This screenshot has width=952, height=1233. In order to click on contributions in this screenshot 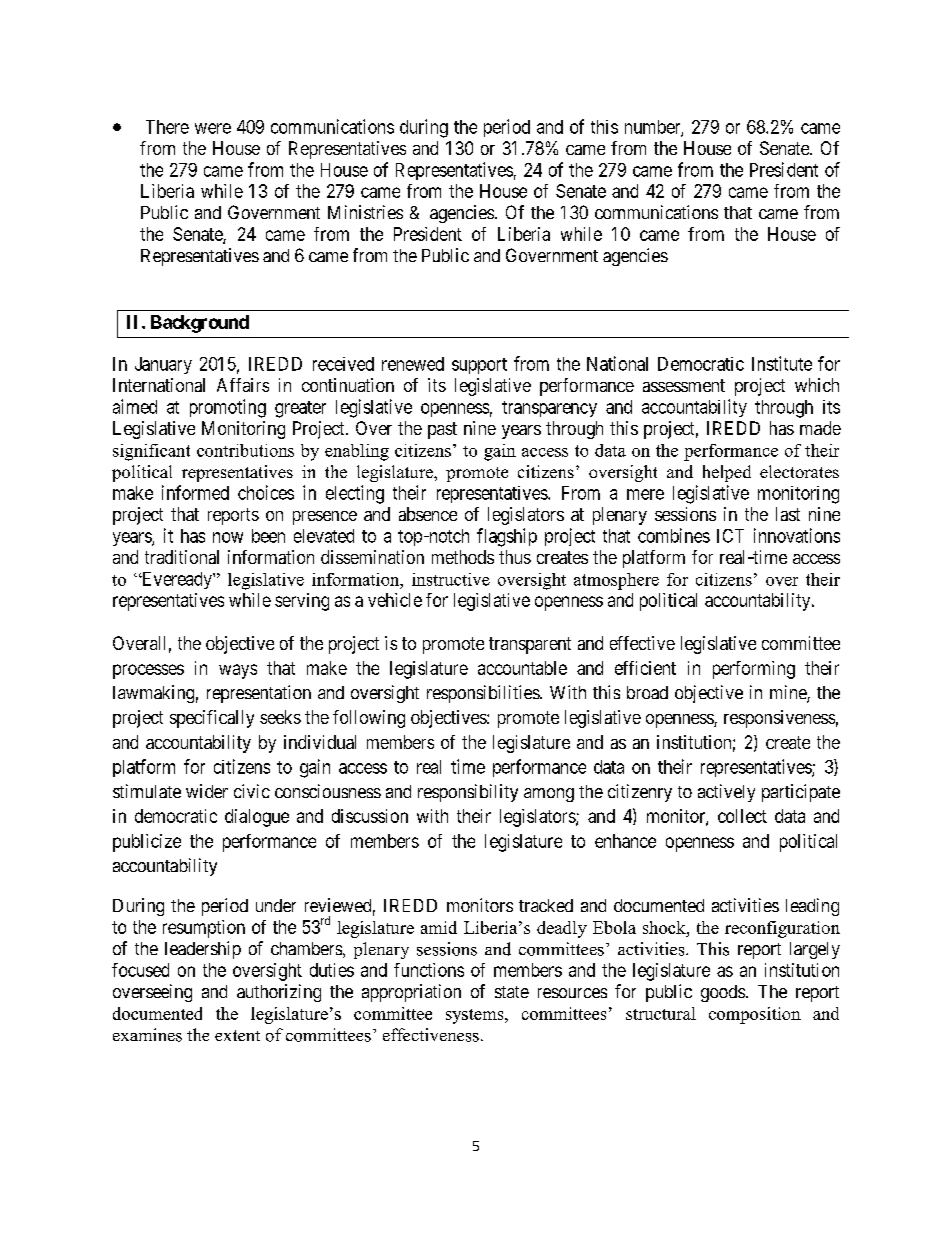, I will do `click(245, 450)`.
